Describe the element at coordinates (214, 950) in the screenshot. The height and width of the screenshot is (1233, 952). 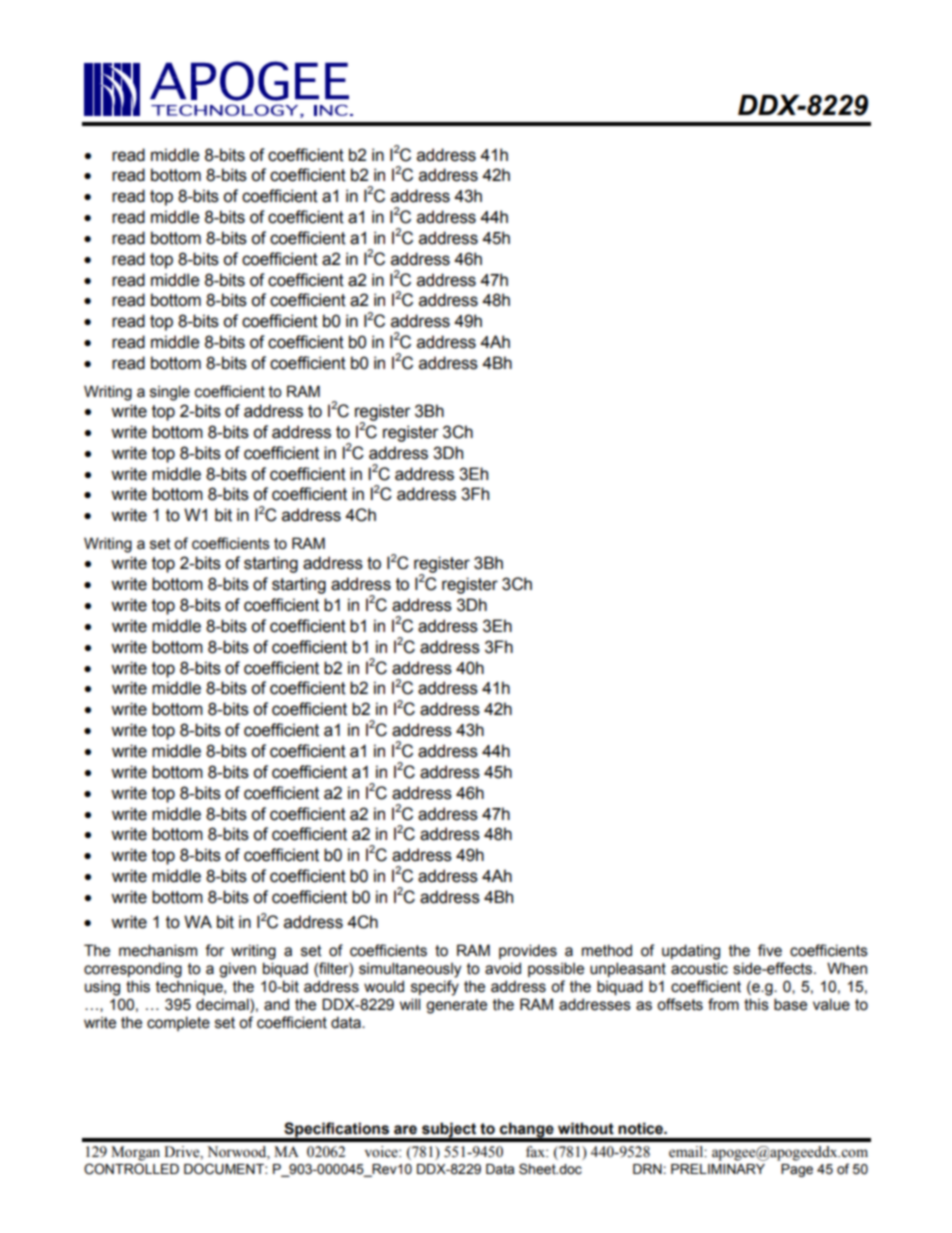
I see `for` at that location.
